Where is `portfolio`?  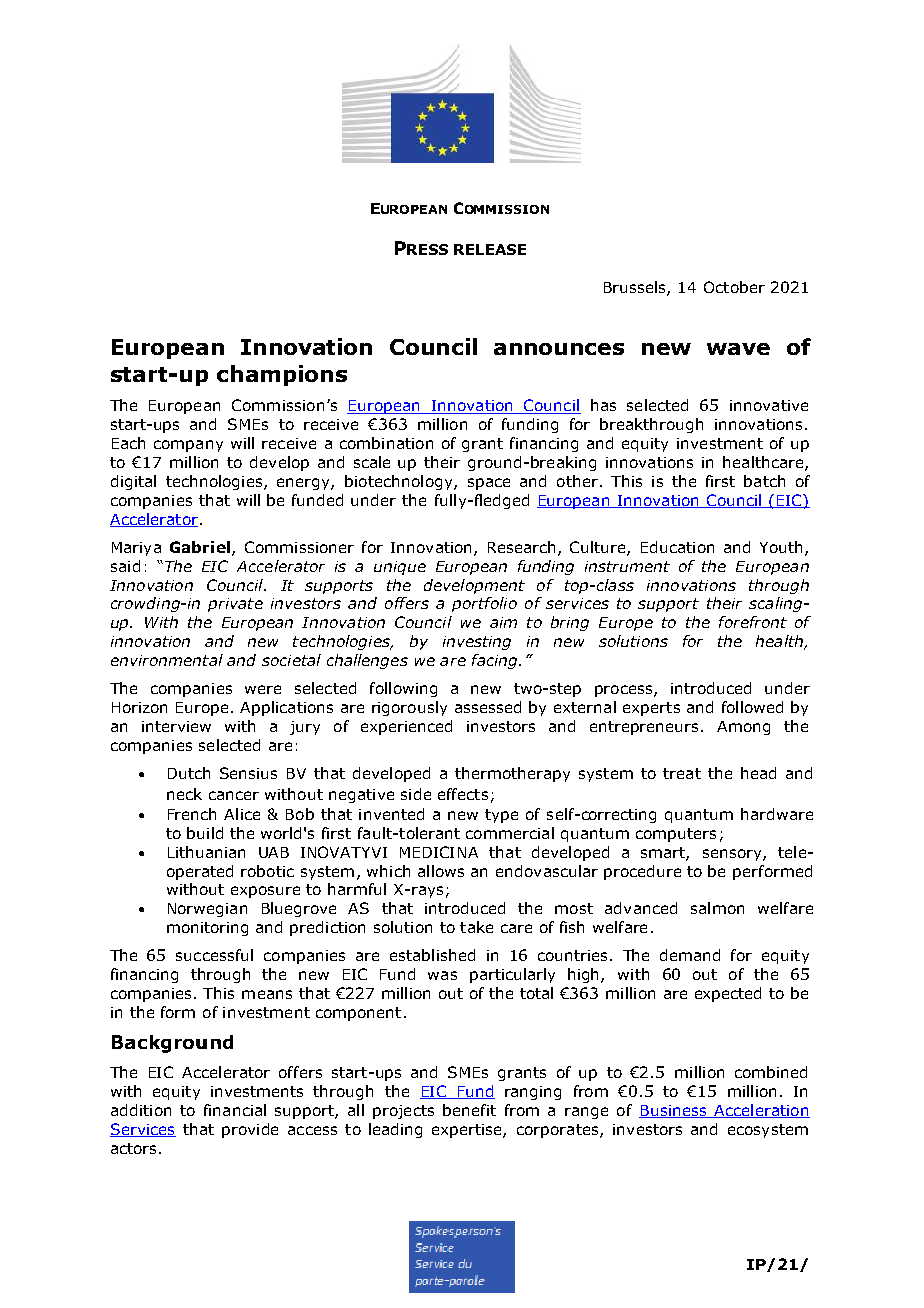
portfolio is located at coordinates (484, 604).
